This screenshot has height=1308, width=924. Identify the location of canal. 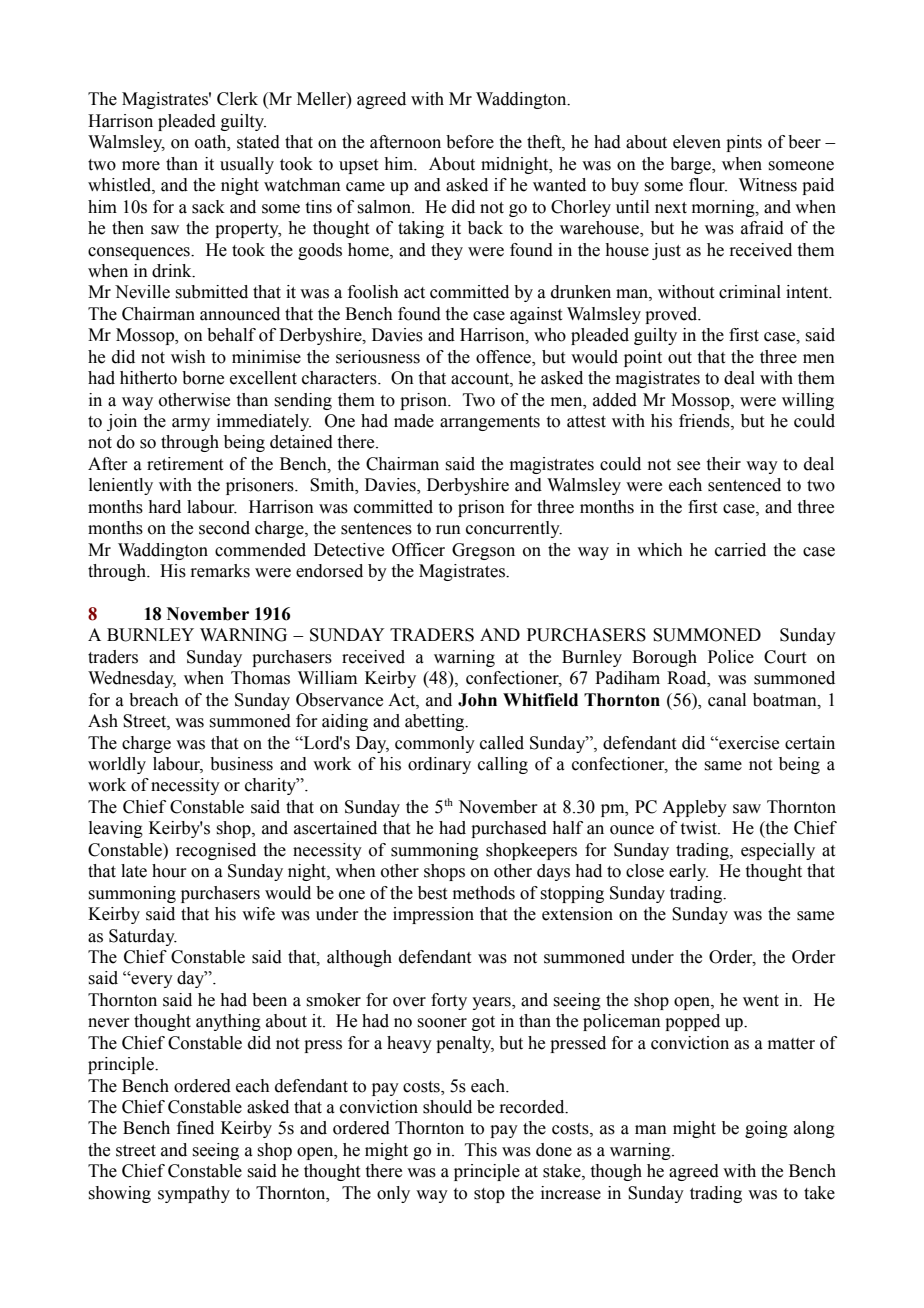
(727, 700).
